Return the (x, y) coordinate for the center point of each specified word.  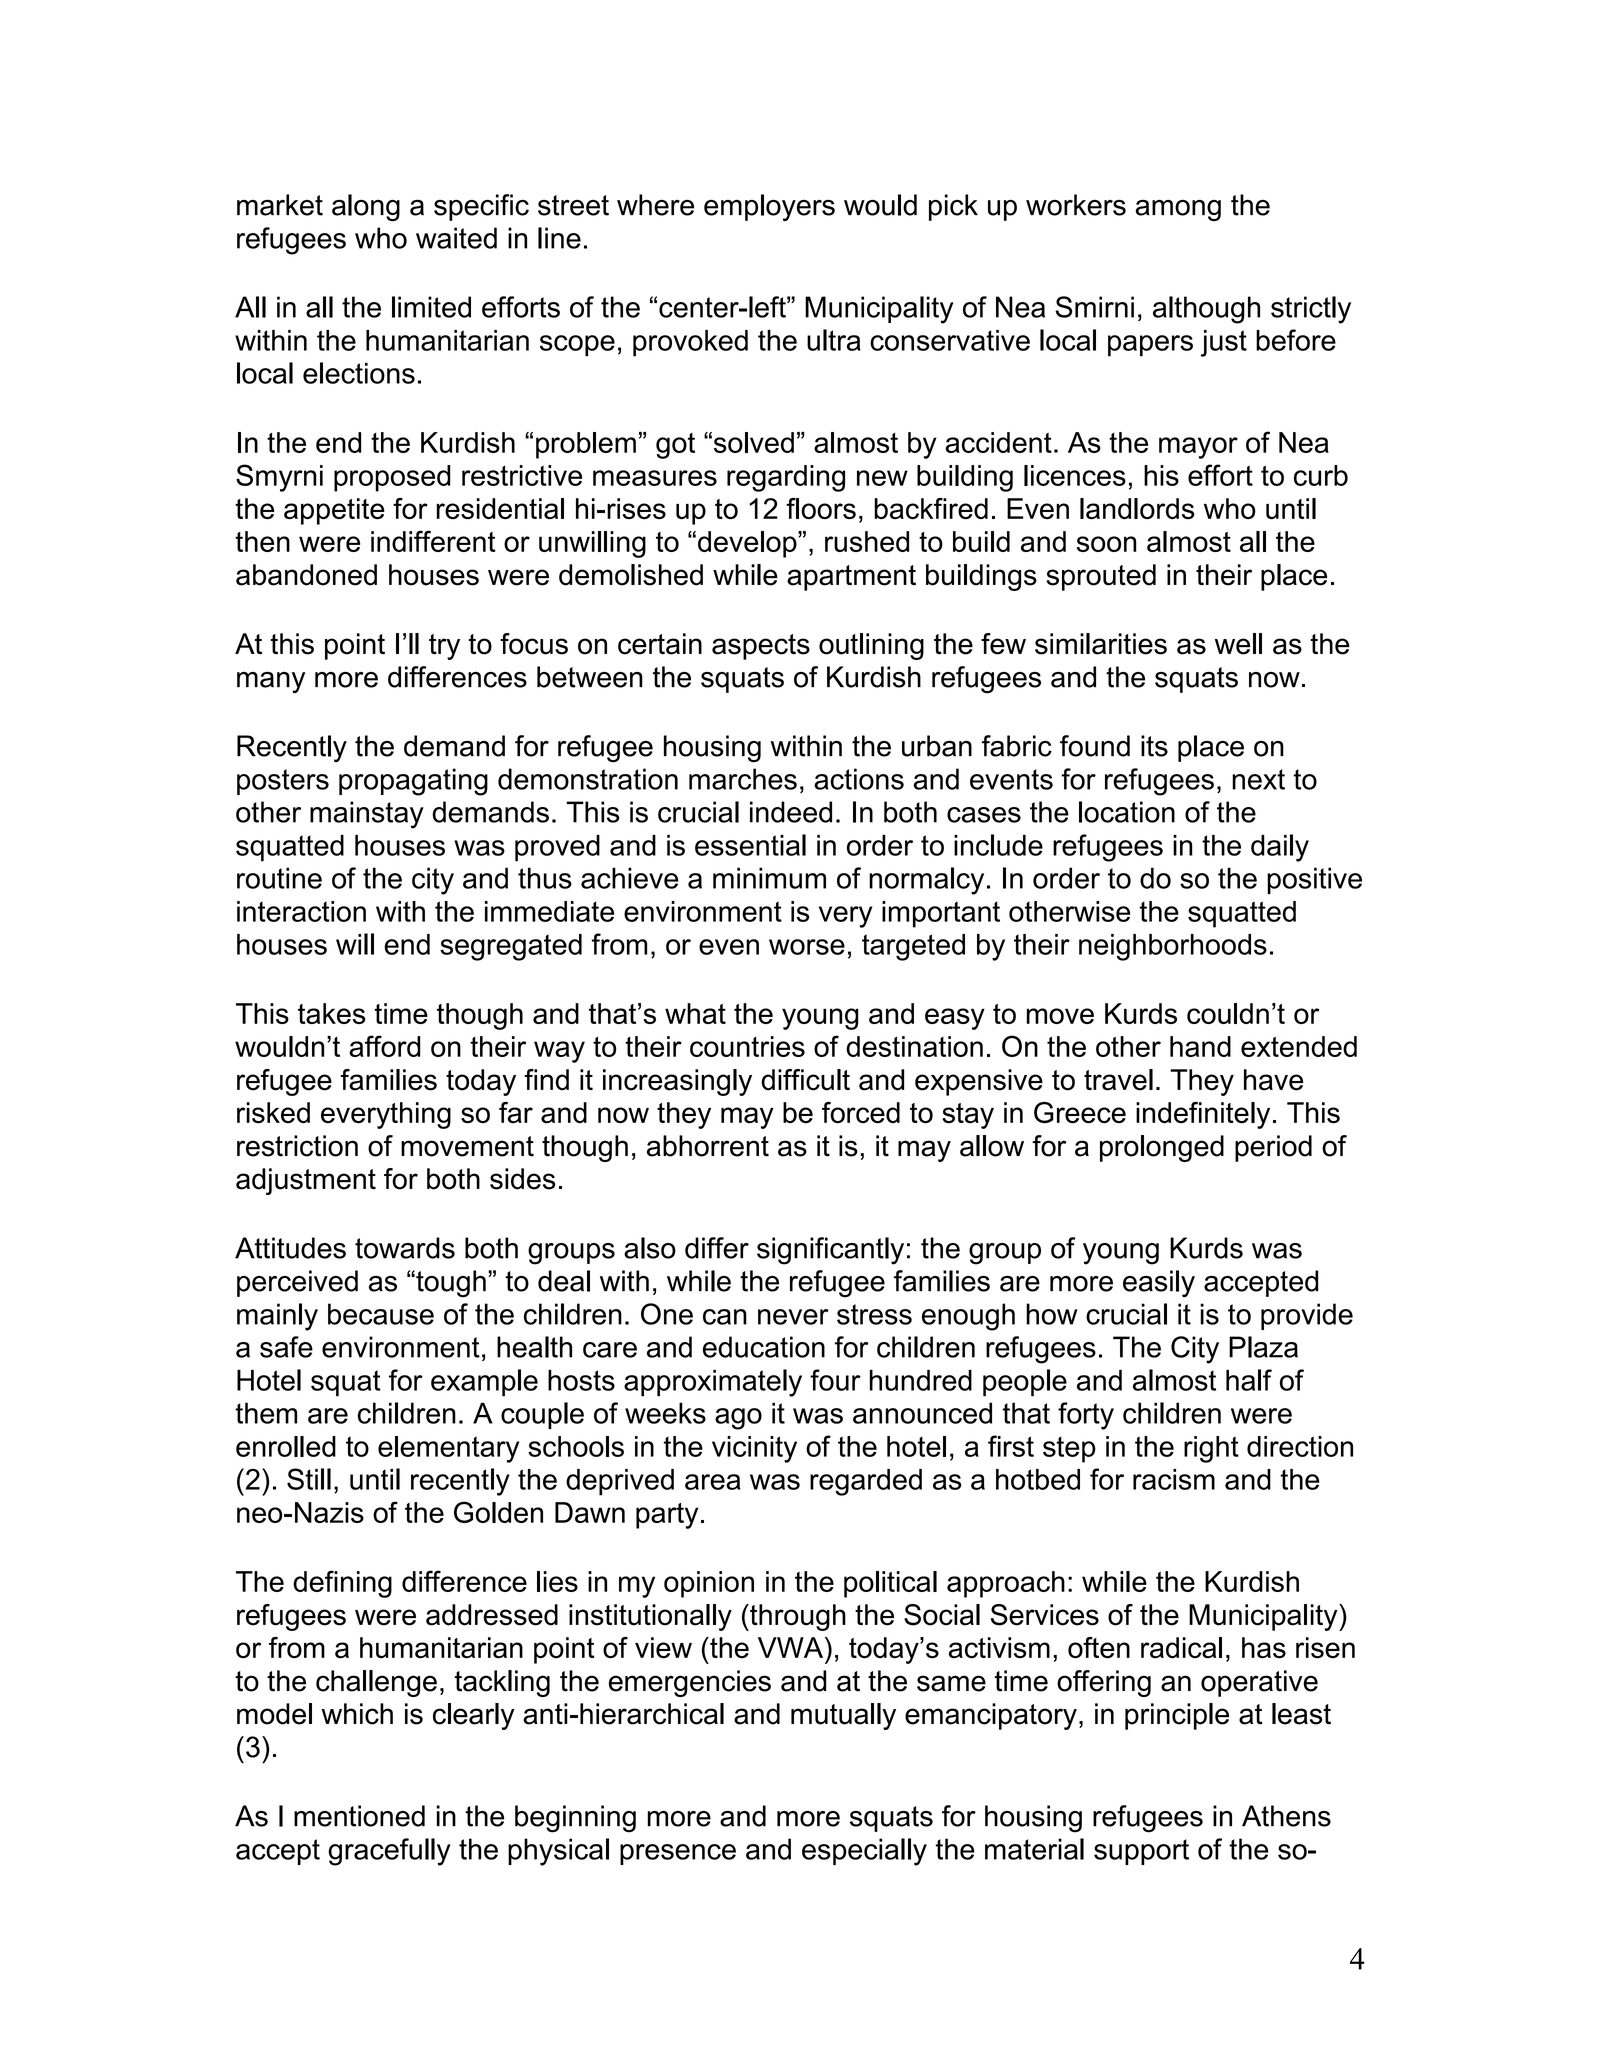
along (366, 207)
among (1178, 210)
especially (864, 1852)
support (1141, 1852)
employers (769, 207)
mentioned (359, 1816)
